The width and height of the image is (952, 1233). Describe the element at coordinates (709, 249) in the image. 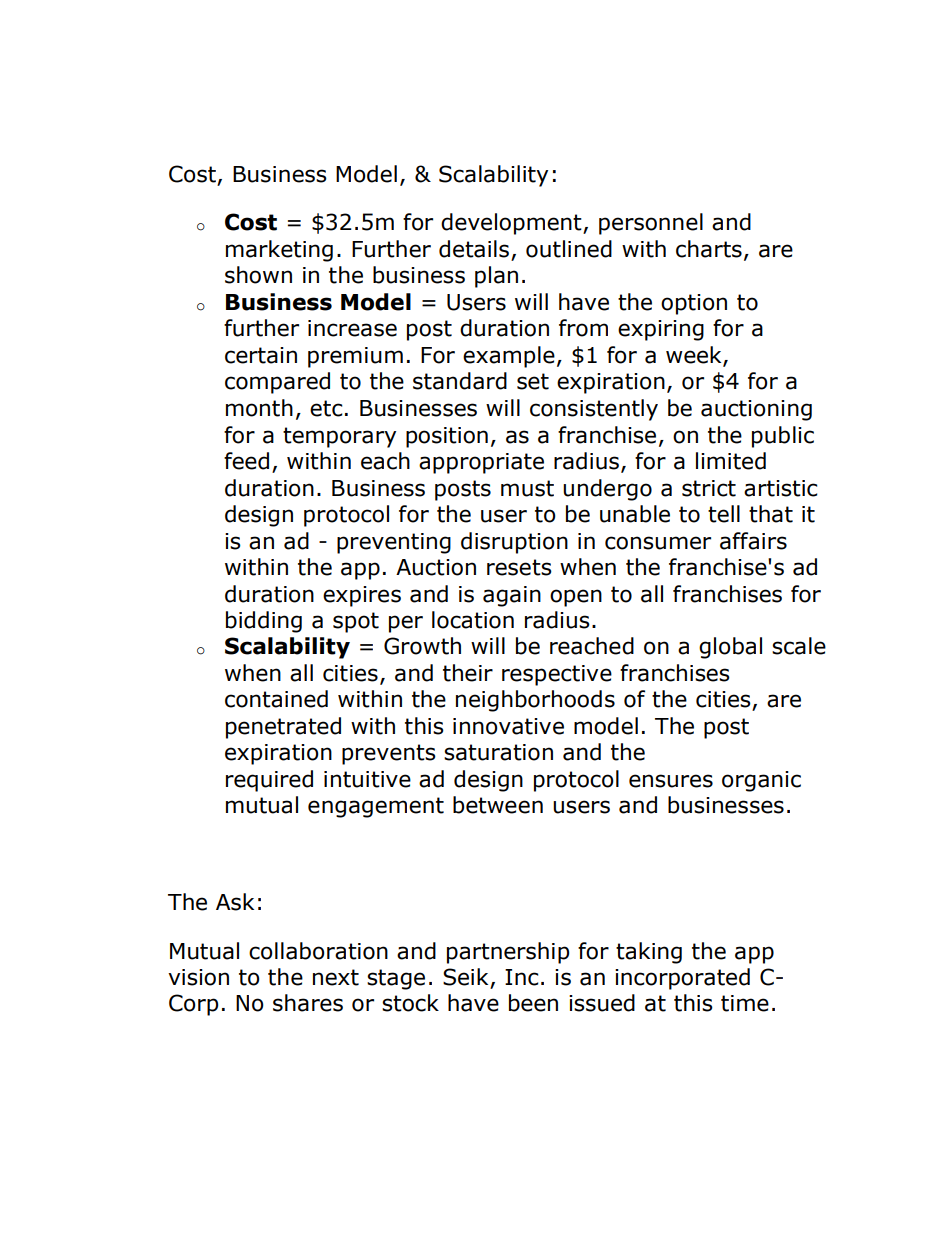

I see `charts` at that location.
